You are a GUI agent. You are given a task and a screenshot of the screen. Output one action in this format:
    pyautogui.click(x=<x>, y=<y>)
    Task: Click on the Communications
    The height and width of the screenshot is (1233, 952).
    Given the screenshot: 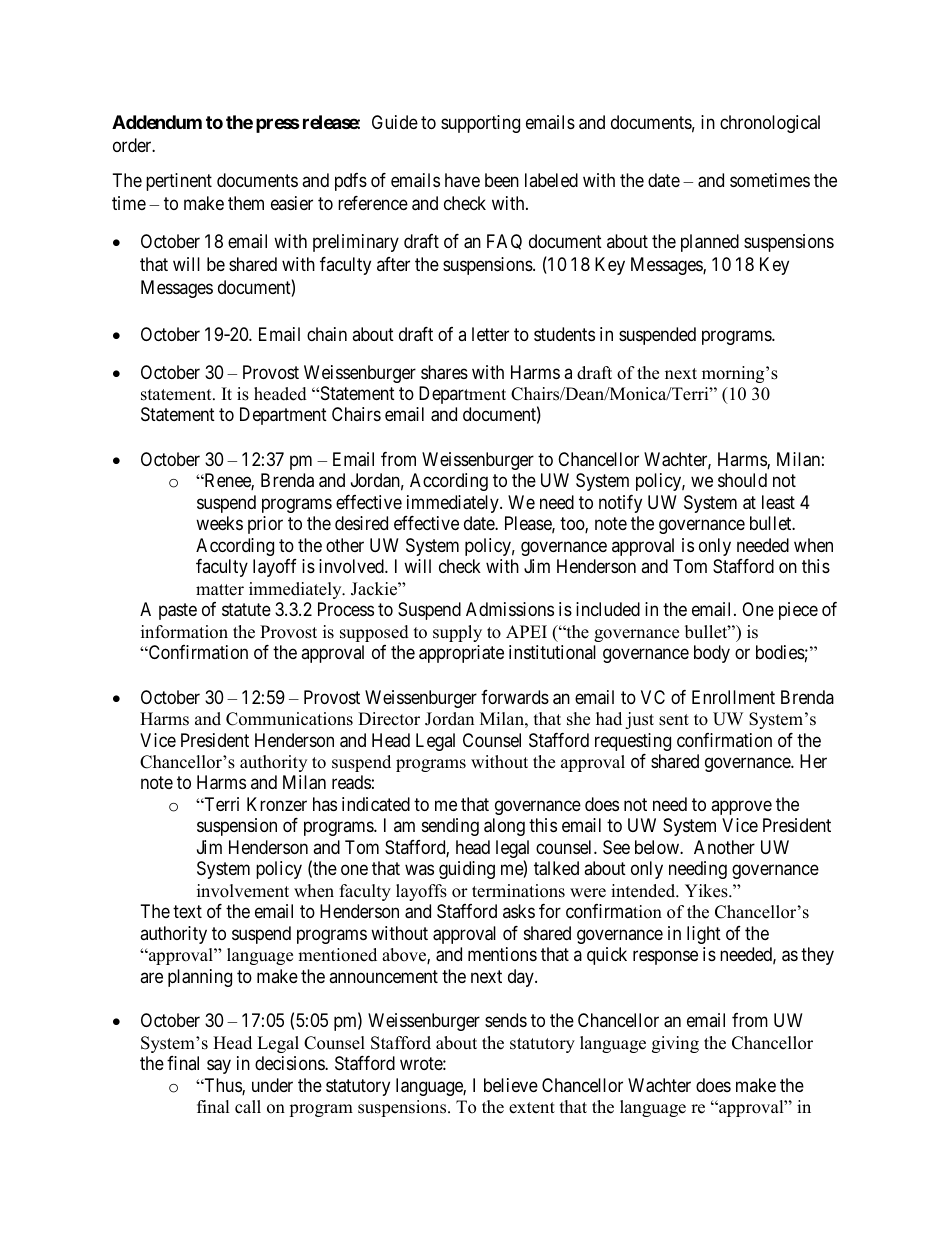 What is the action you would take?
    pyautogui.click(x=289, y=719)
